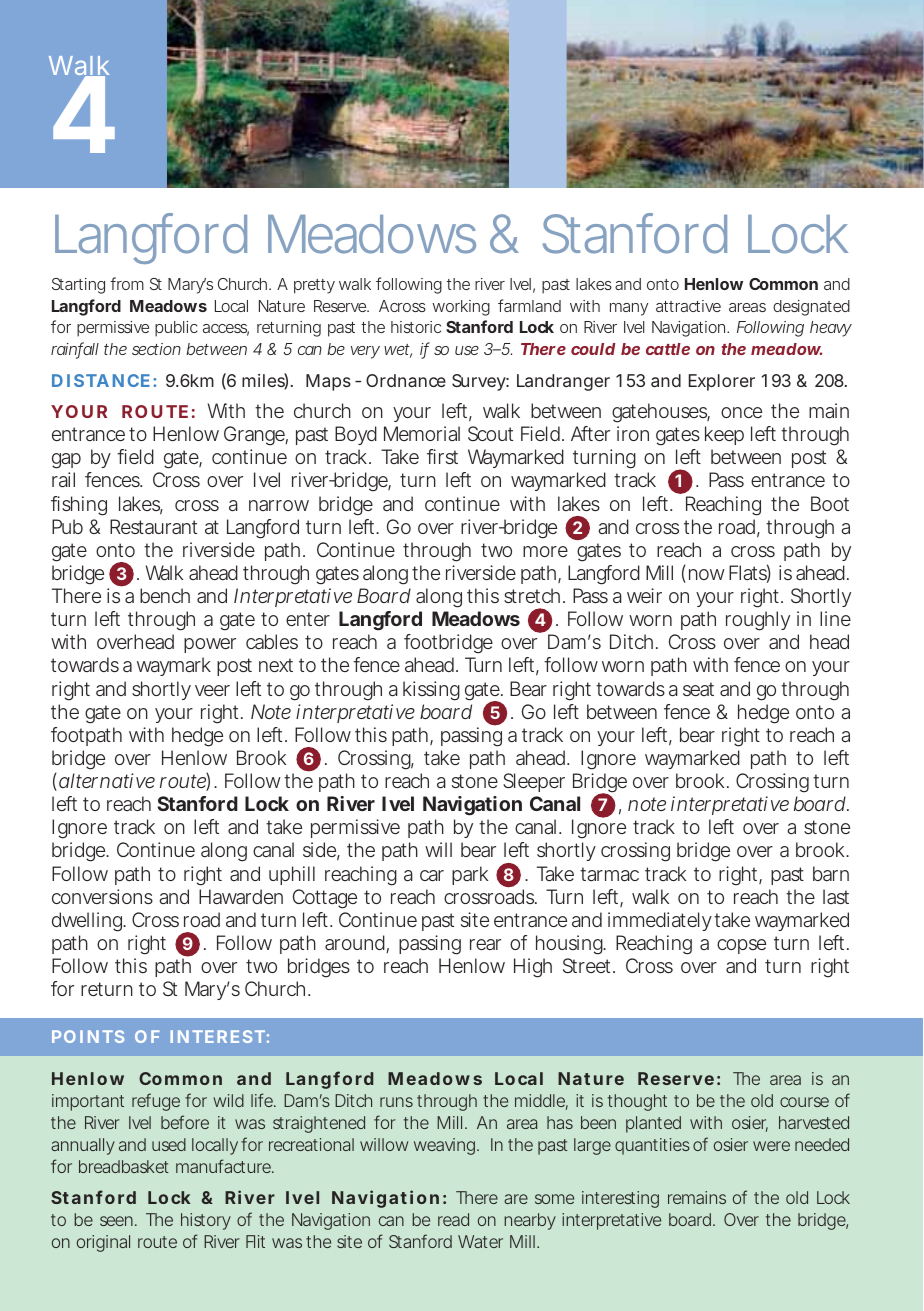 This screenshot has width=924, height=1311. Describe the element at coordinates (461, 308) in the screenshot. I see `working` at that location.
